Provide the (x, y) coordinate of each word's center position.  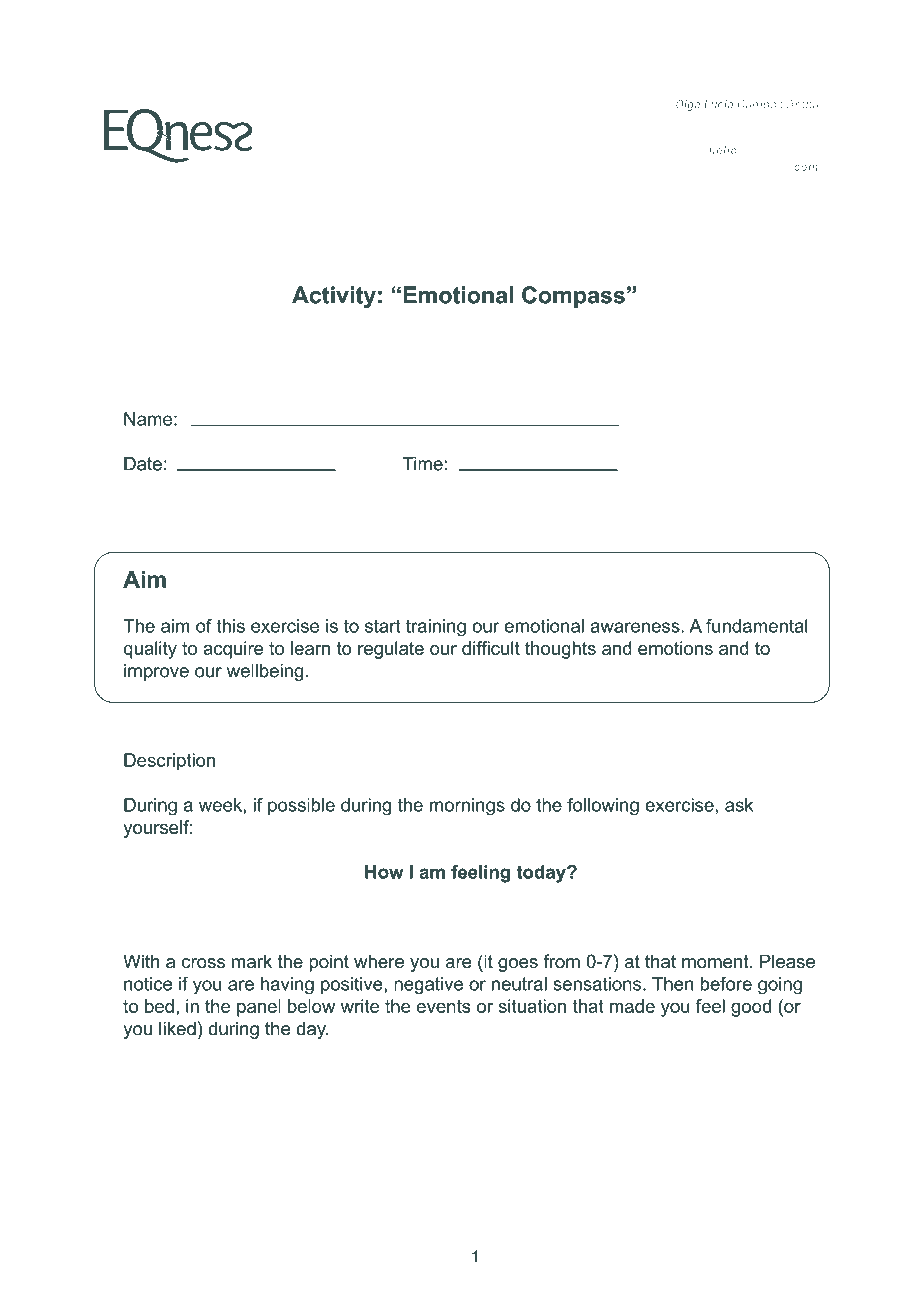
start (383, 626)
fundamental (757, 626)
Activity (334, 297)
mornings (467, 807)
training (436, 628)
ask (739, 805)
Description (169, 762)
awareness (635, 627)
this (230, 626)
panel (259, 1008)
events (444, 1006)
